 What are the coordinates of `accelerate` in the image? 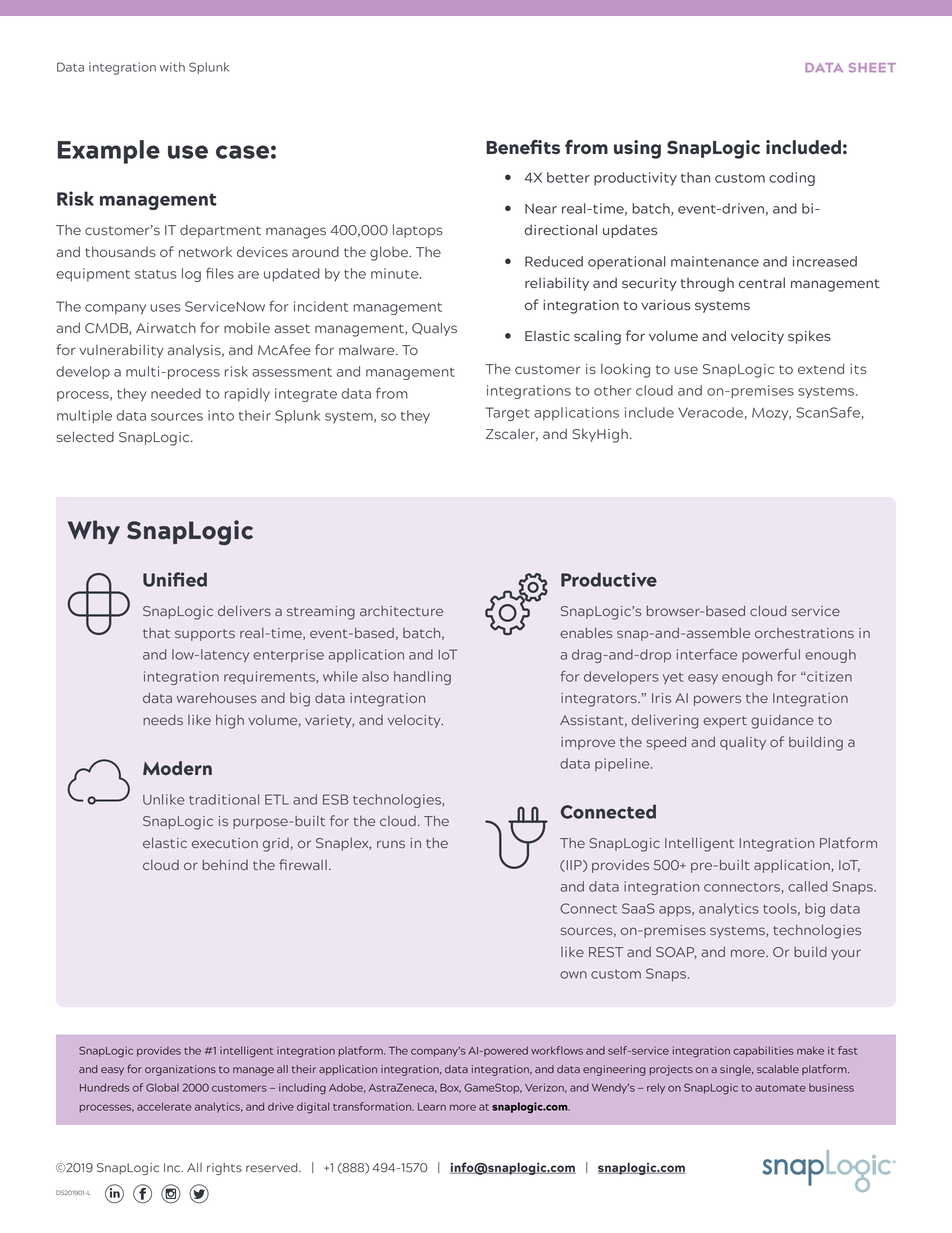 It's located at (164, 1106).
